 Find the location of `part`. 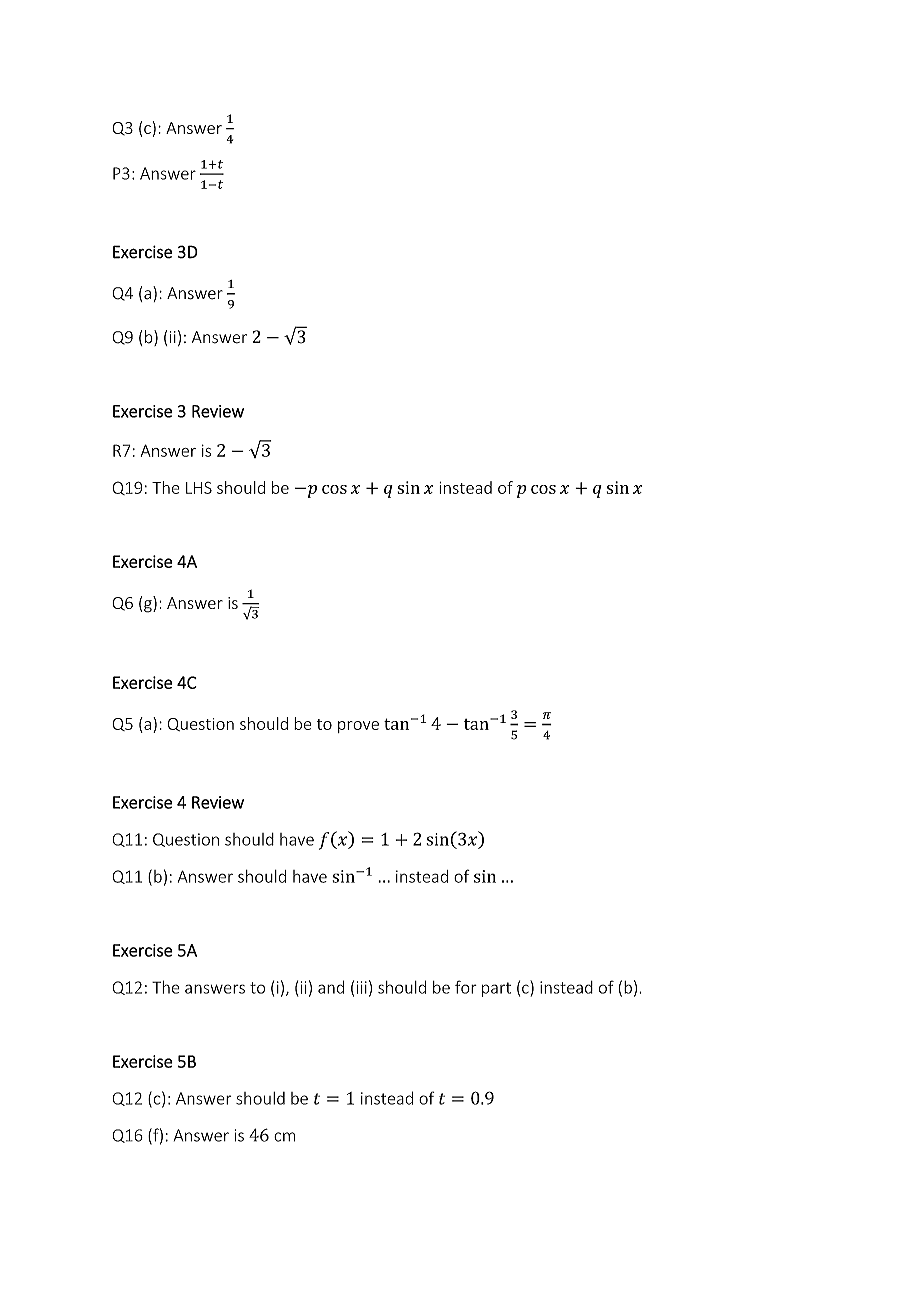

part is located at coordinates (496, 989).
